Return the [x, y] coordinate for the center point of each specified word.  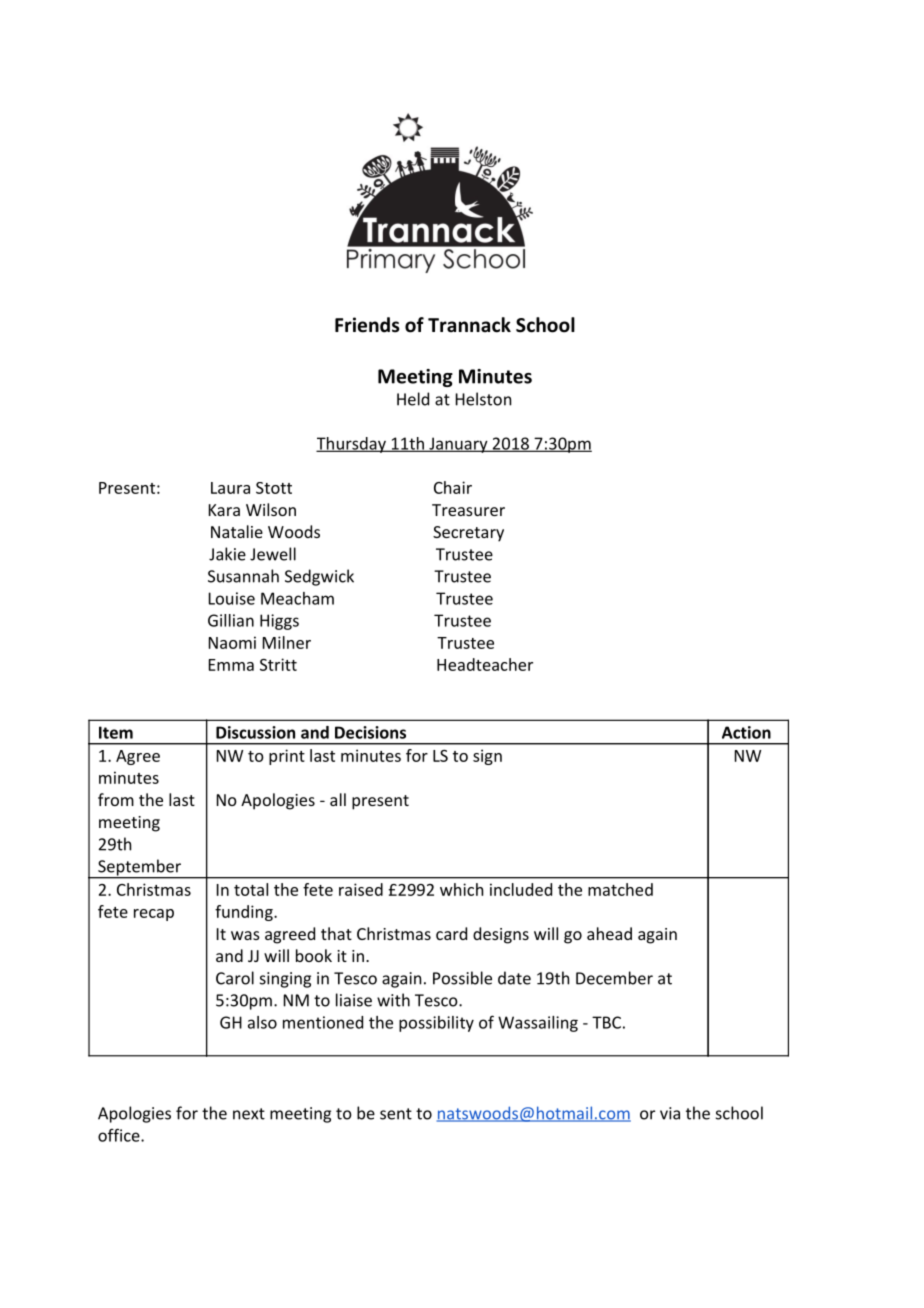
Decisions [370, 732]
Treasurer [468, 510]
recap [154, 915]
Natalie [237, 531]
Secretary [468, 534]
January [458, 445]
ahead [609, 933]
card [451, 933]
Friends [367, 325]
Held [413, 399]
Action [746, 732]
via [670, 1113]
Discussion [255, 732]
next [249, 1114]
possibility [436, 1024]
